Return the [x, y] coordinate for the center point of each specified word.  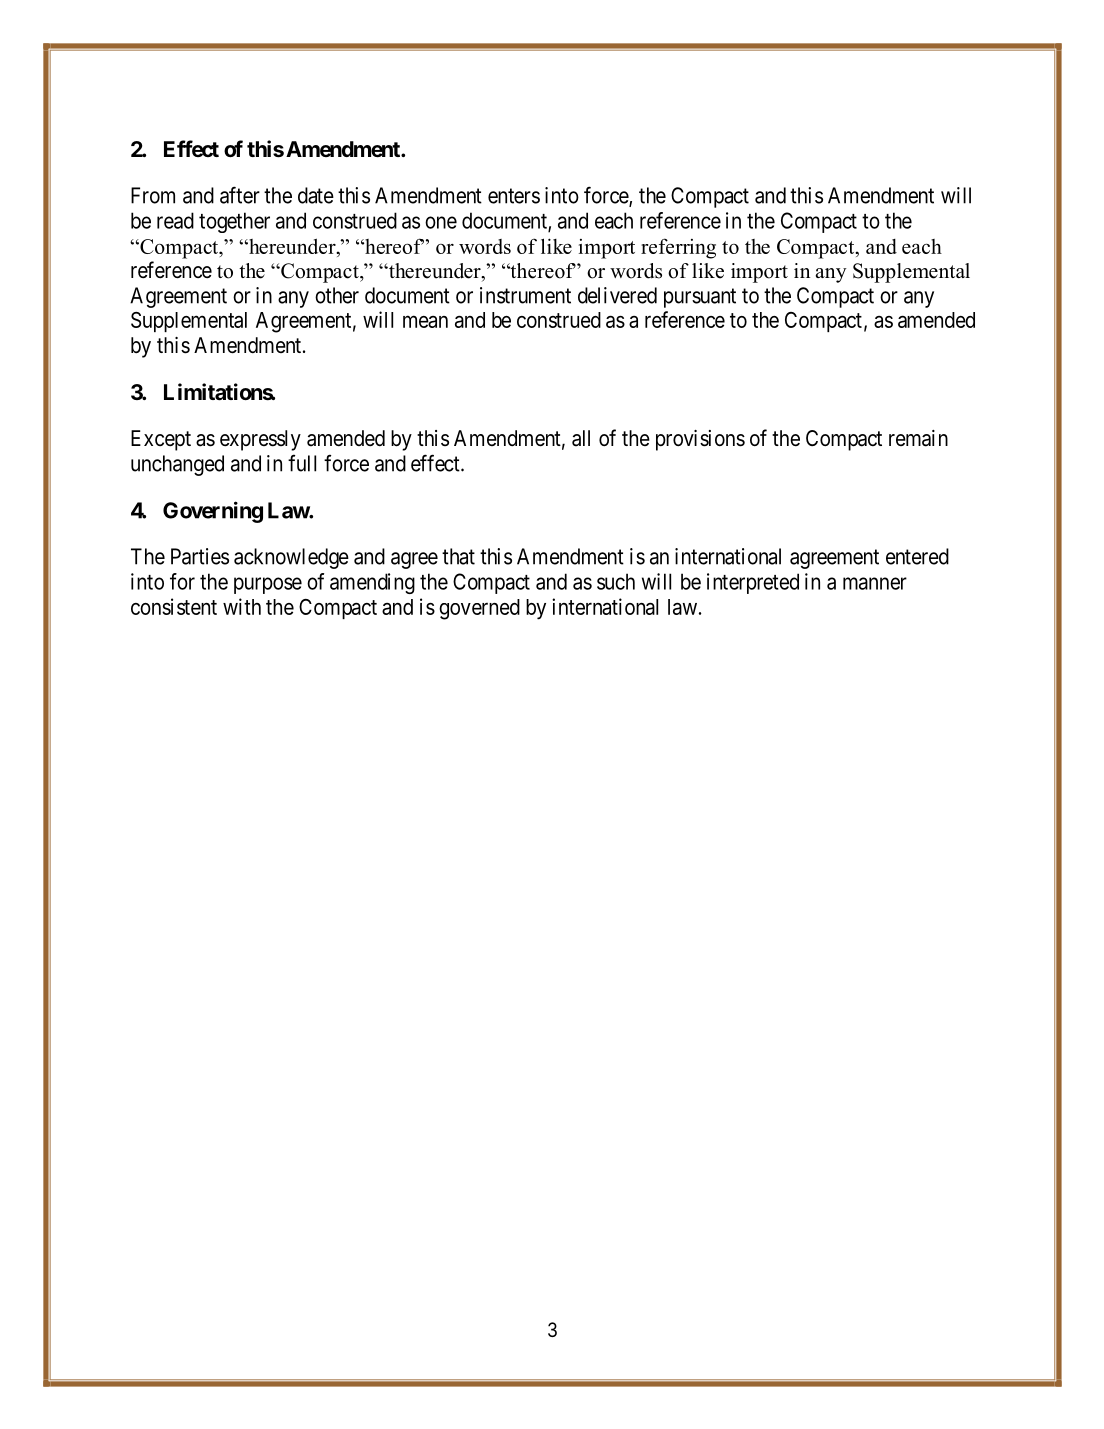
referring [678, 248]
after [240, 195]
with [242, 606]
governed [479, 609]
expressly [260, 440]
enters [514, 196]
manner [875, 583]
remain [918, 438]
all [581, 438]
